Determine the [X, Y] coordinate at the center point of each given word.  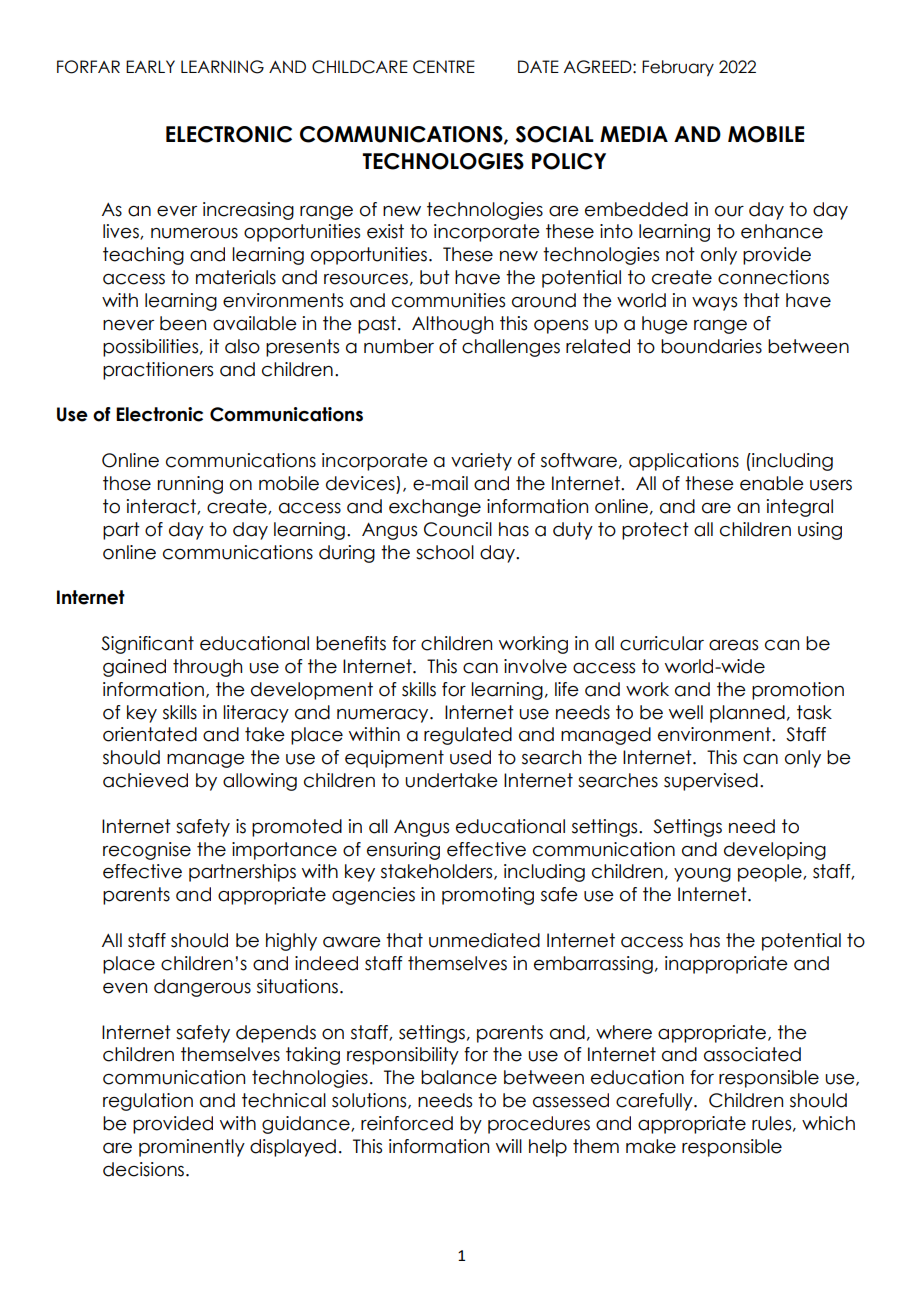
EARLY [150, 66]
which [828, 1123]
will [509, 1146]
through [207, 668]
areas [733, 645]
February [678, 68]
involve [535, 666]
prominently [192, 1148]
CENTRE [444, 67]
